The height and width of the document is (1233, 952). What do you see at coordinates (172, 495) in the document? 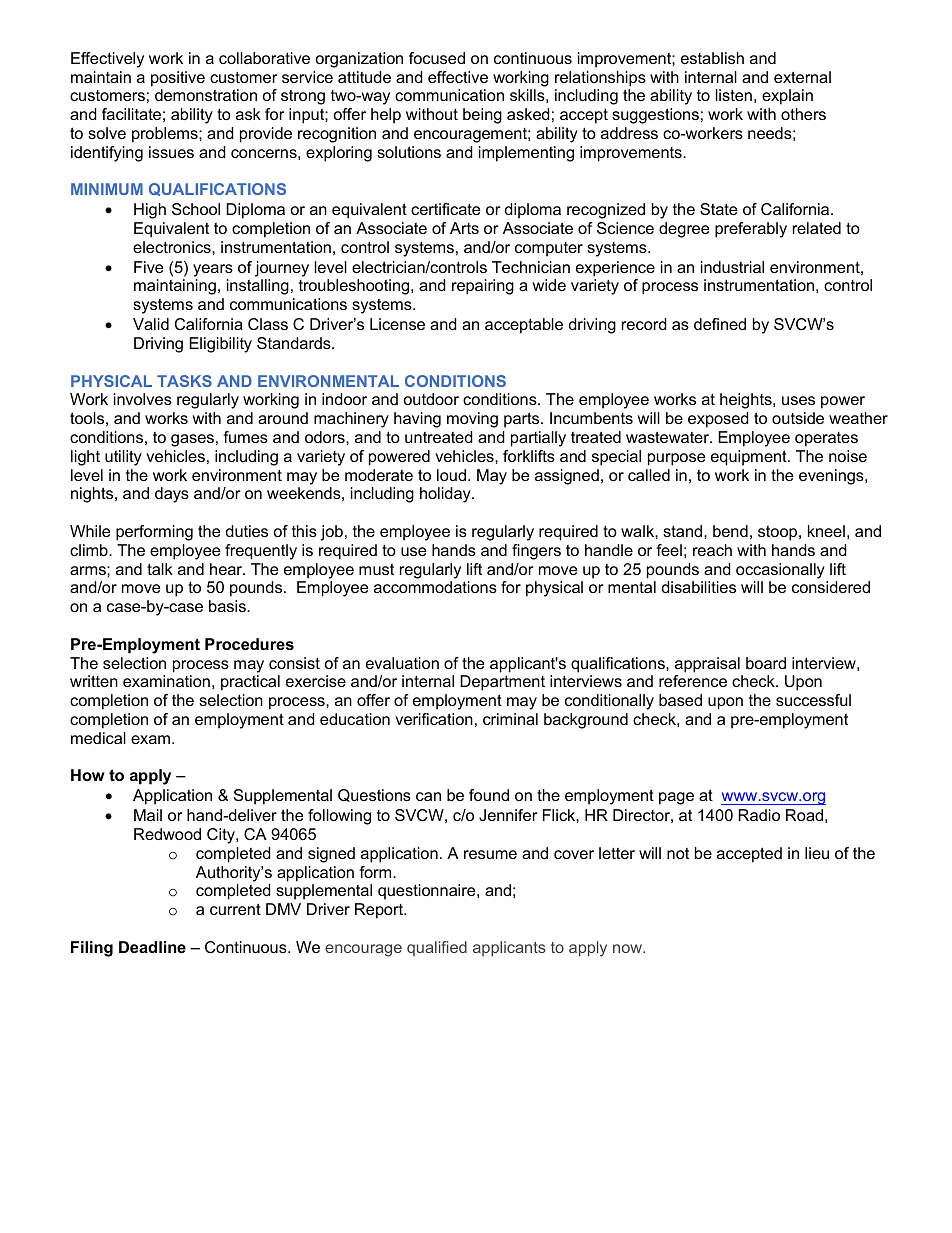
I see `days` at bounding box center [172, 495].
